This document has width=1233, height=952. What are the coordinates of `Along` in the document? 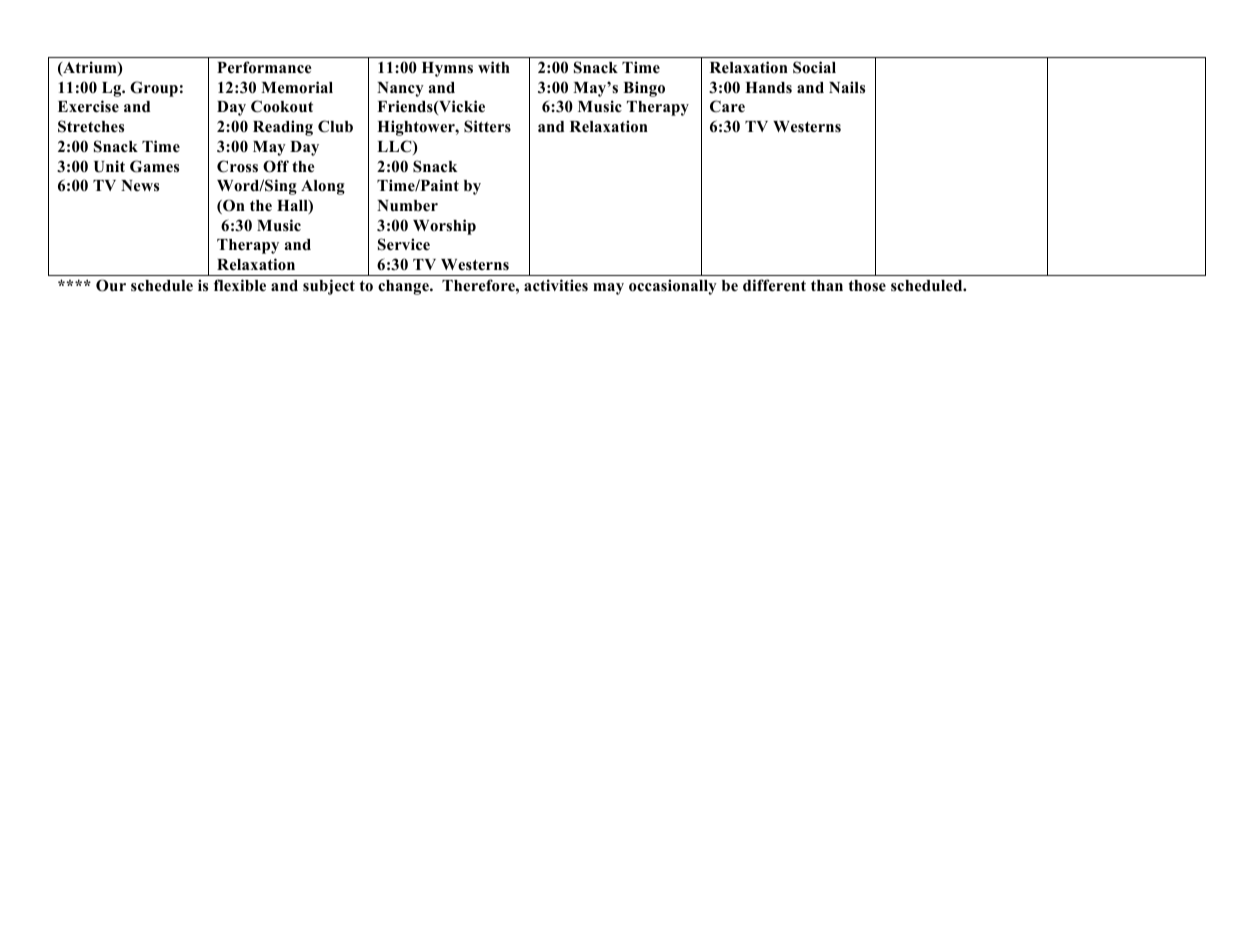 It's located at (323, 187).
